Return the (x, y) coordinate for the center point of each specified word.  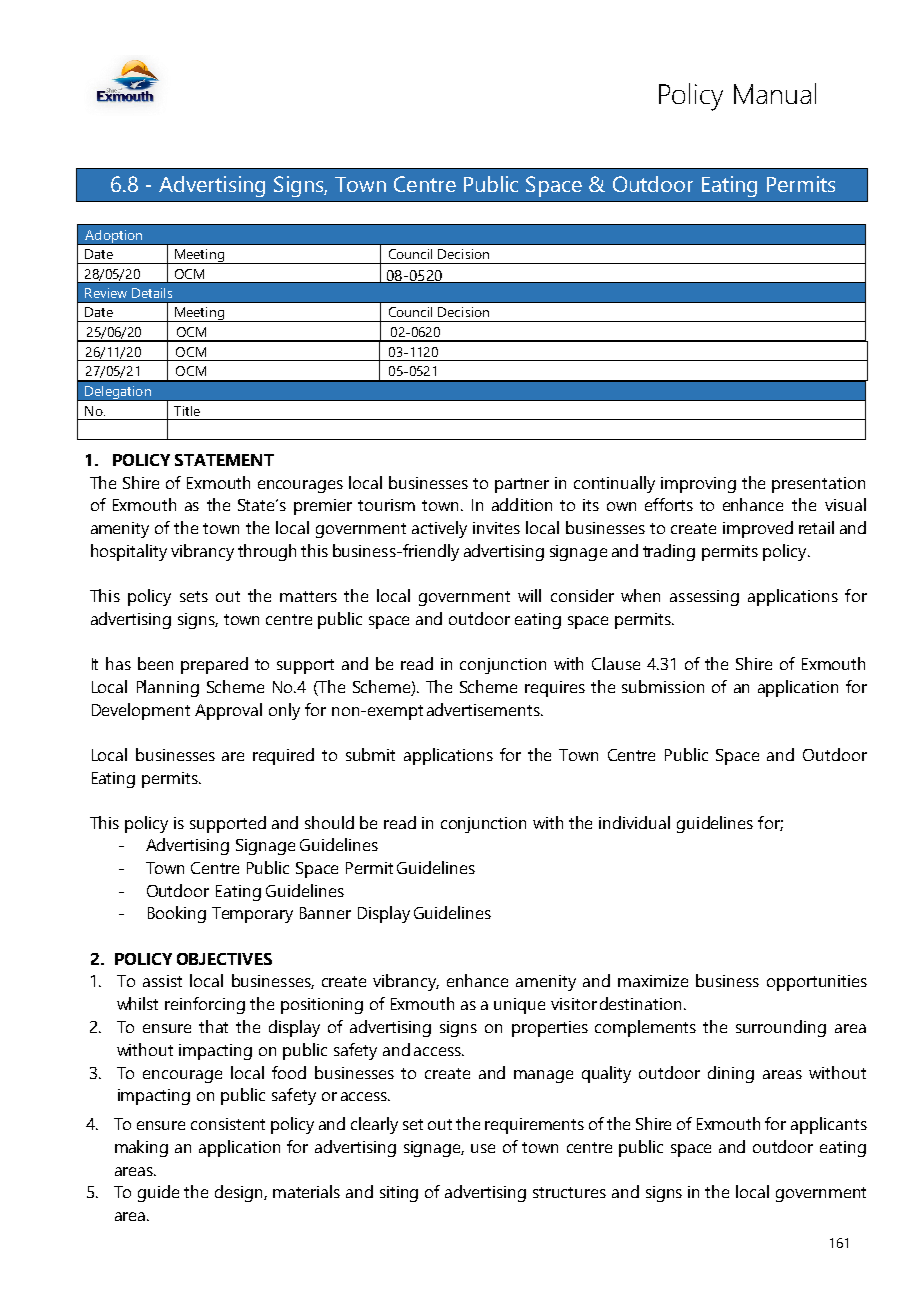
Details (152, 293)
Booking (177, 914)
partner (522, 485)
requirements (534, 1126)
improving (698, 485)
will (529, 595)
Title (187, 411)
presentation (818, 485)
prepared (214, 665)
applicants (829, 1125)
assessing (704, 598)
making (141, 1148)
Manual (775, 93)
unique (519, 1006)
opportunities (817, 983)
